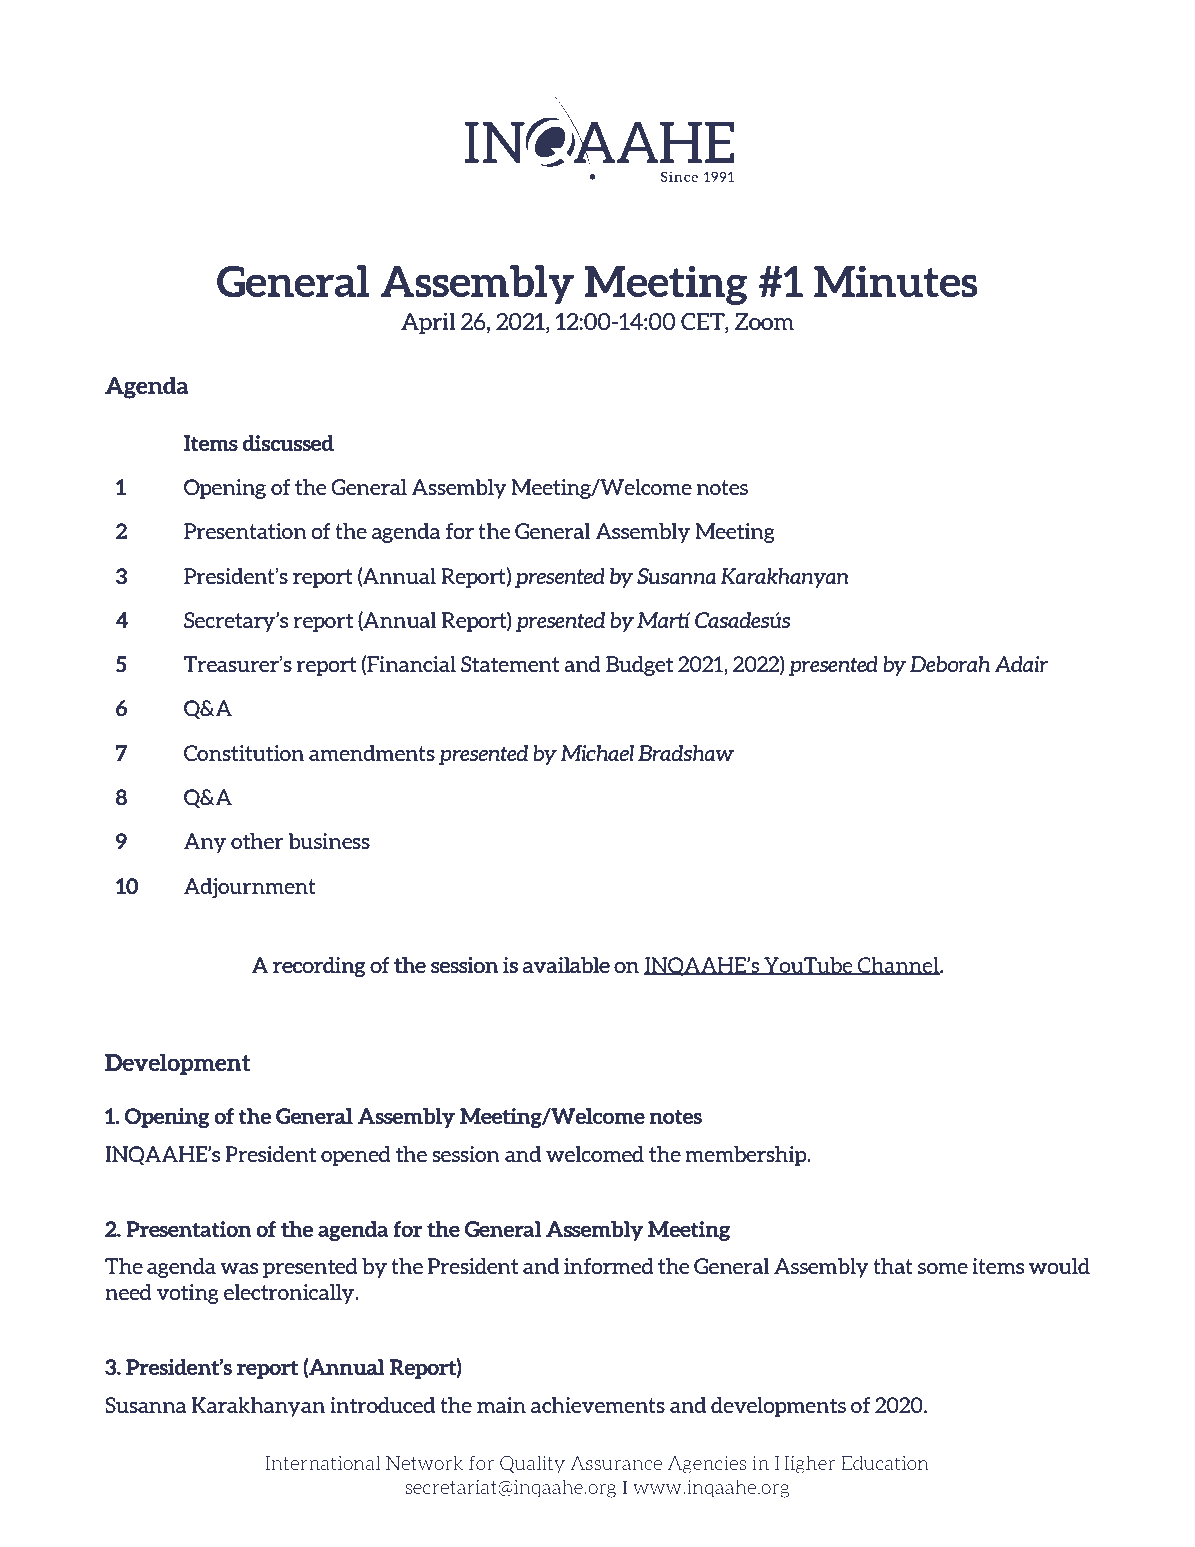 This document has width=1195, height=1547. I want to click on International, so click(322, 1462).
